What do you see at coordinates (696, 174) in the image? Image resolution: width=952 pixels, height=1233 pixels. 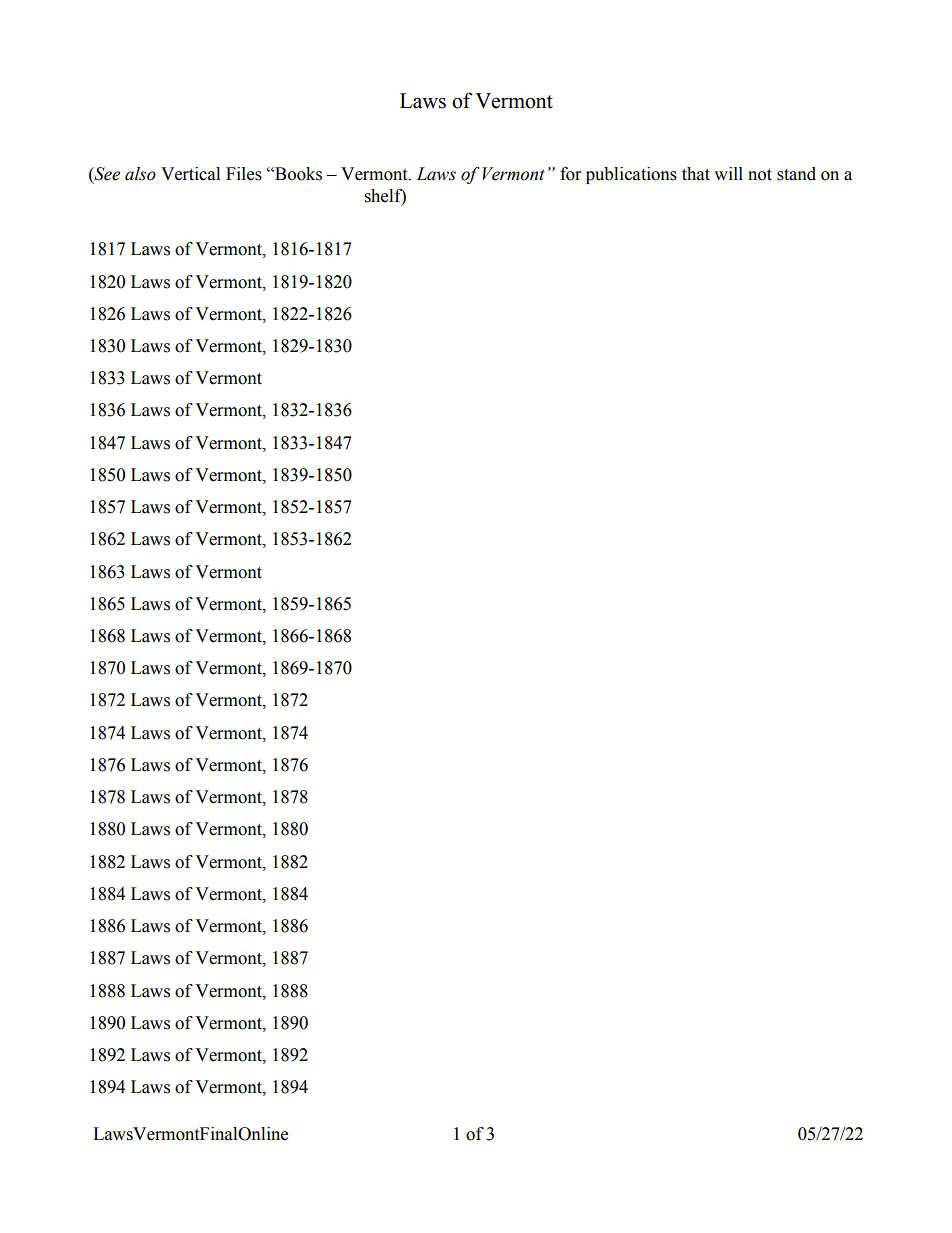 I see `that` at bounding box center [696, 174].
